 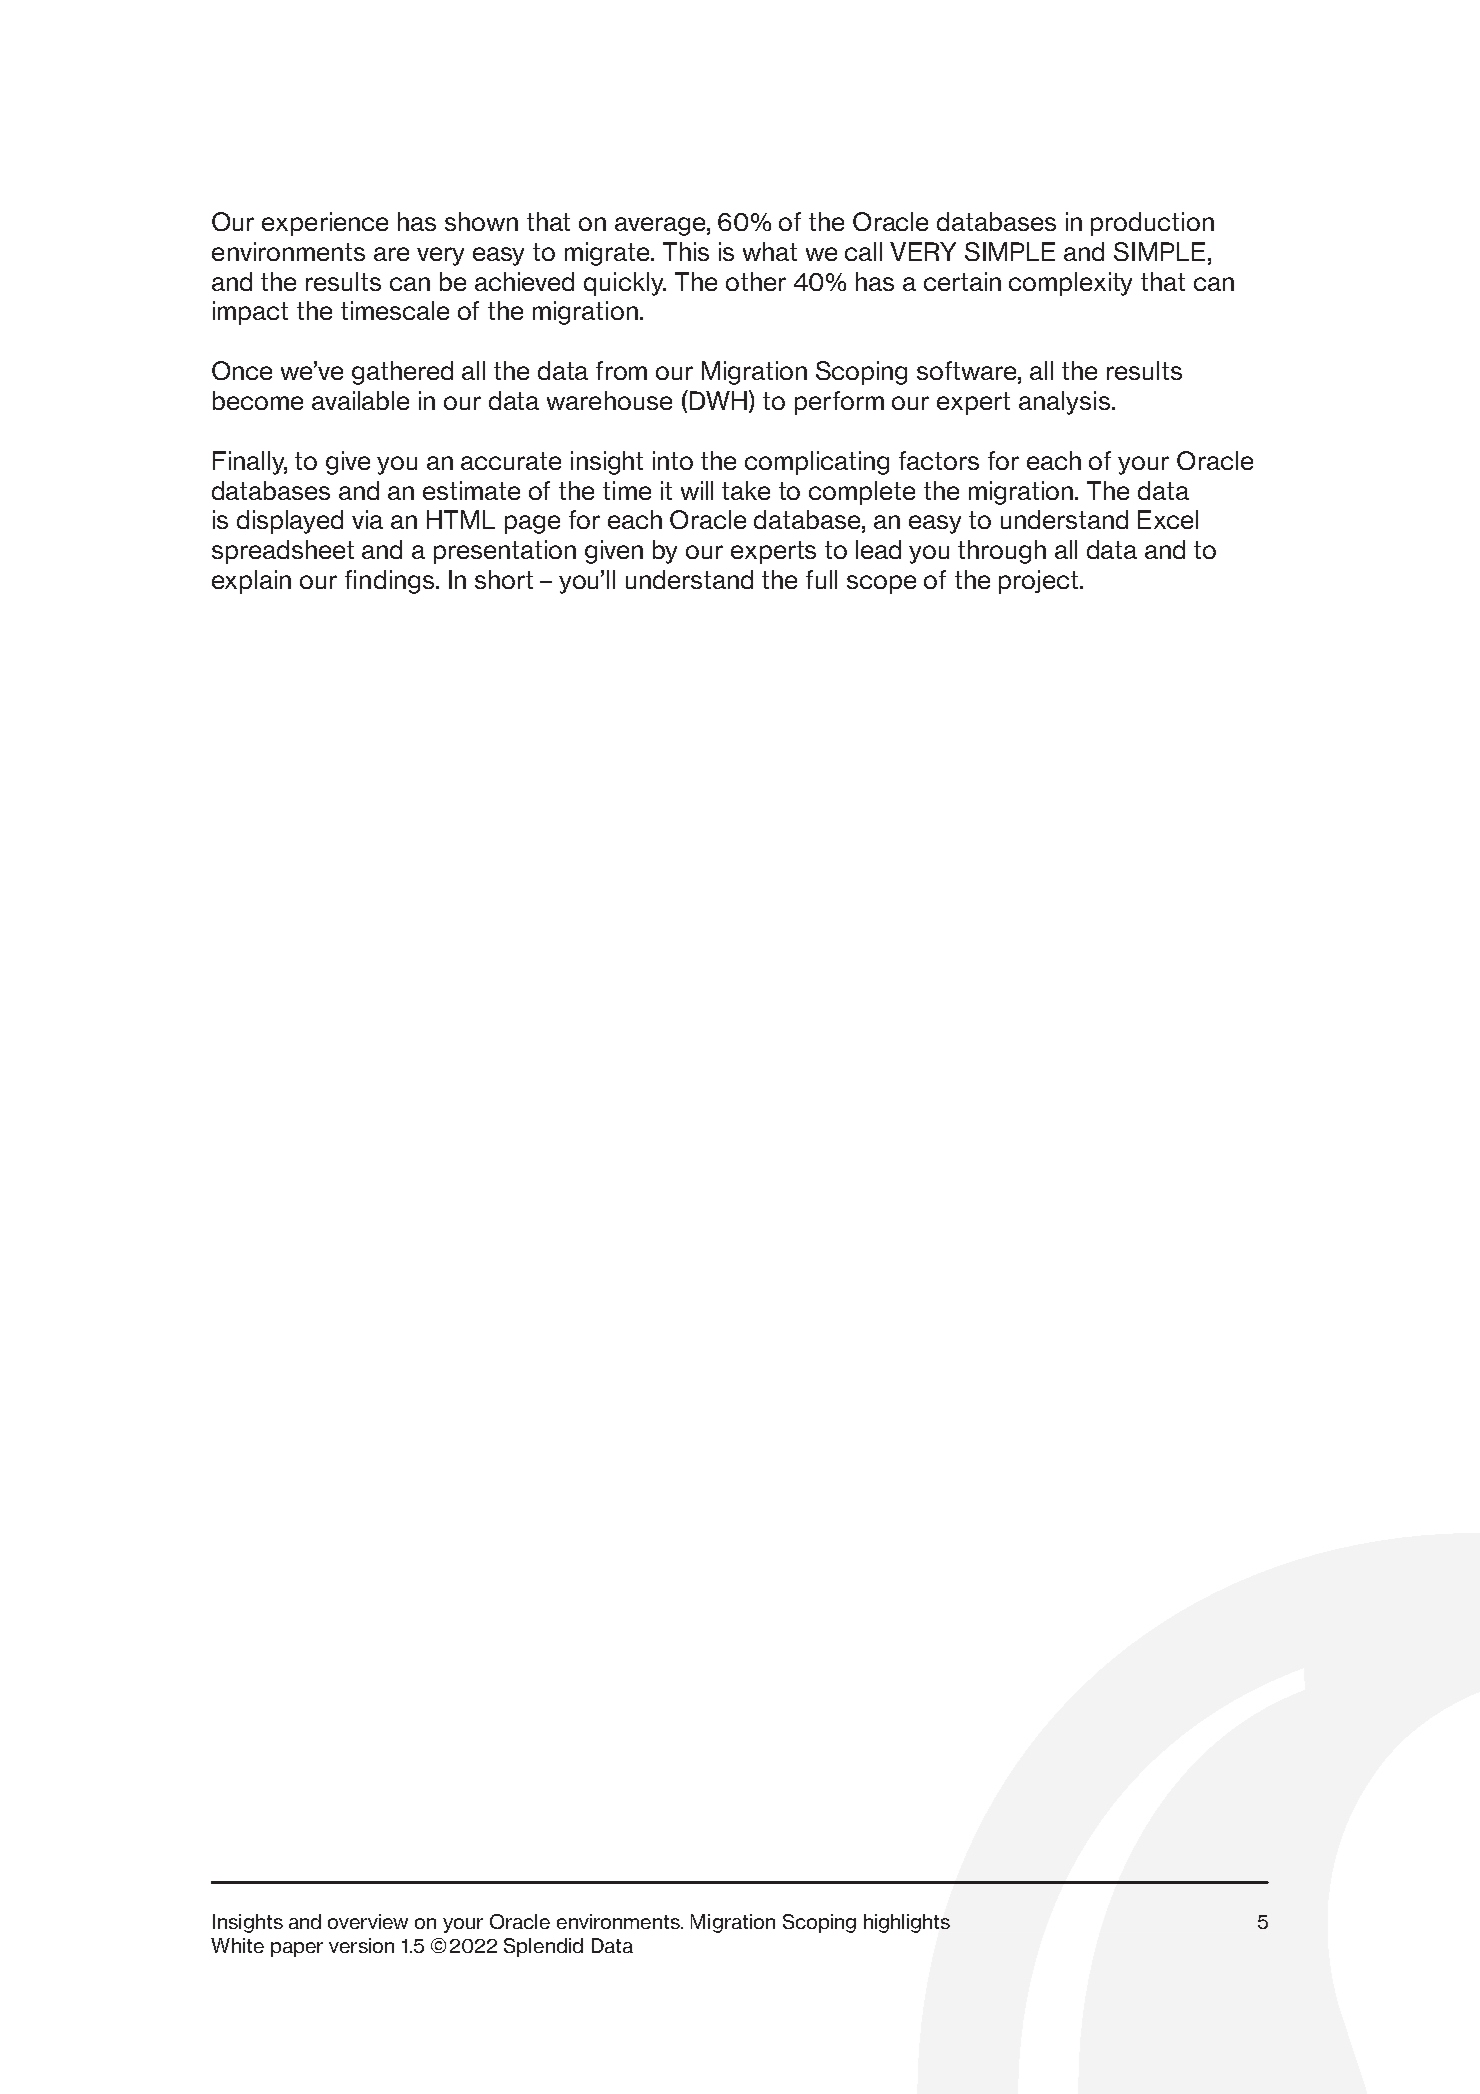 I want to click on project, so click(x=1040, y=582).
